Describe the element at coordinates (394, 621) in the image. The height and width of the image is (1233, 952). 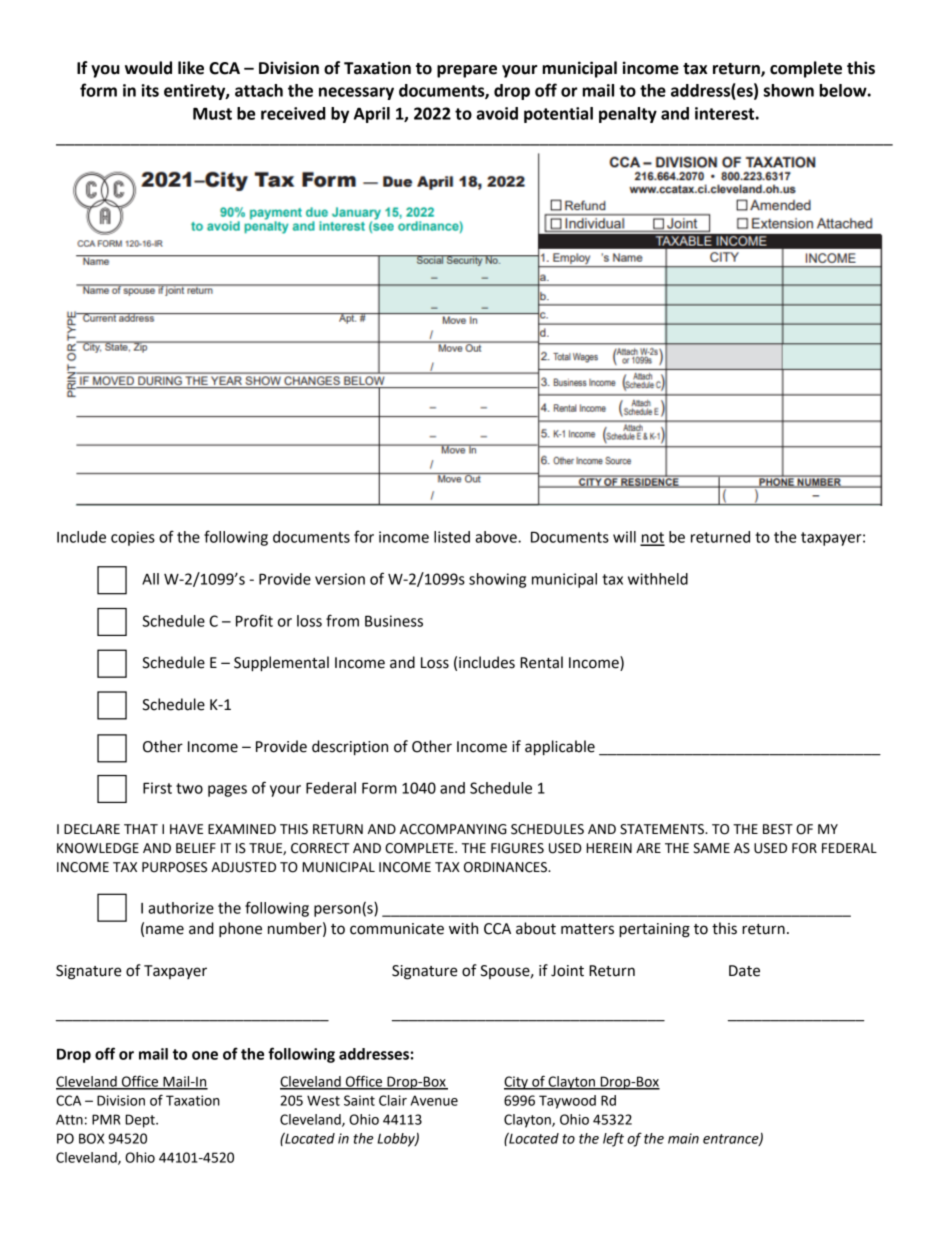
I see `Business` at that location.
